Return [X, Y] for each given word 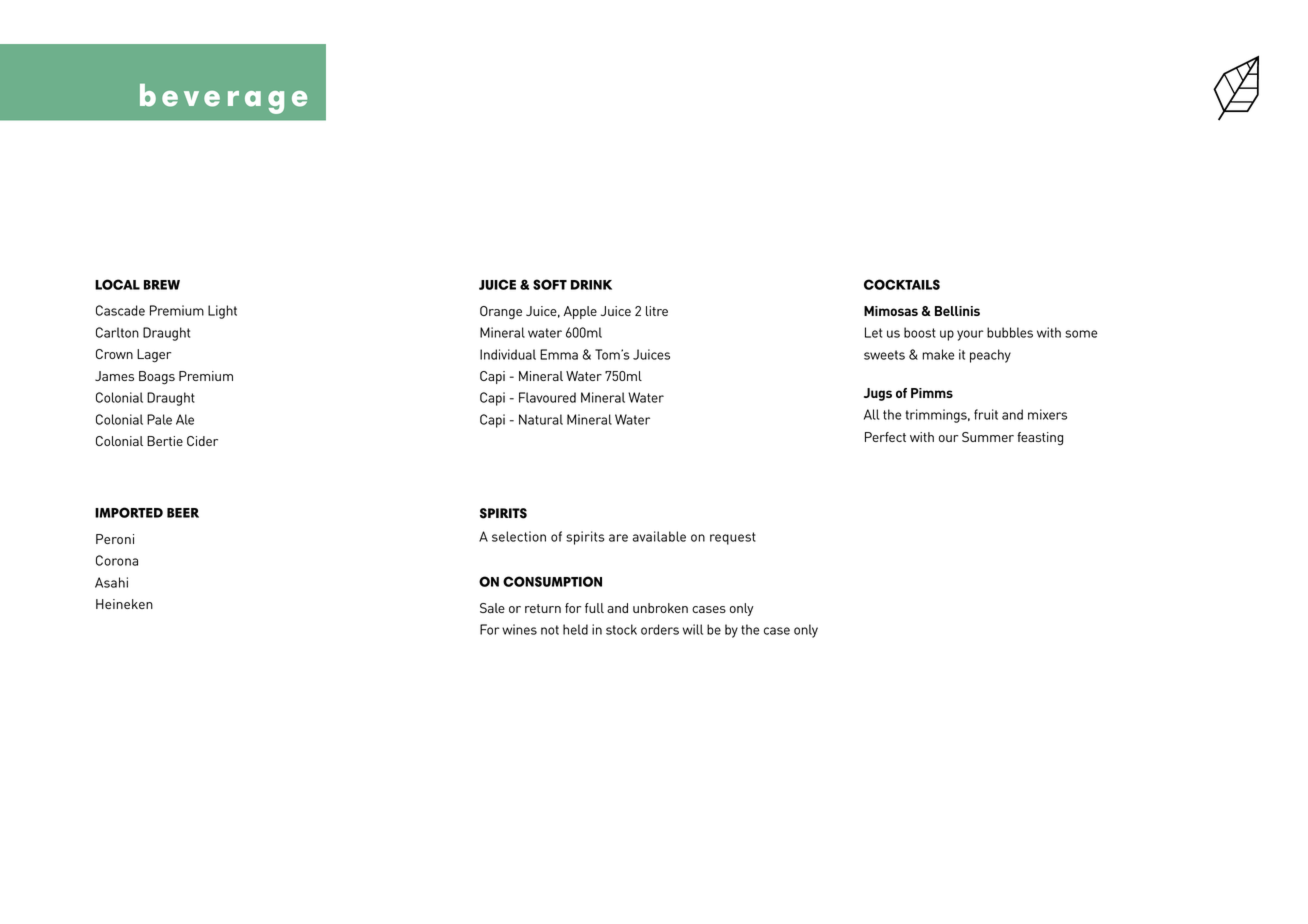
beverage [223, 99]
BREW [162, 285]
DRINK [591, 285]
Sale [492, 608]
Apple [580, 312]
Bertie [165, 441]
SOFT [550, 284]
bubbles [1010, 332]
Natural [541, 419]
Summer [988, 437]
